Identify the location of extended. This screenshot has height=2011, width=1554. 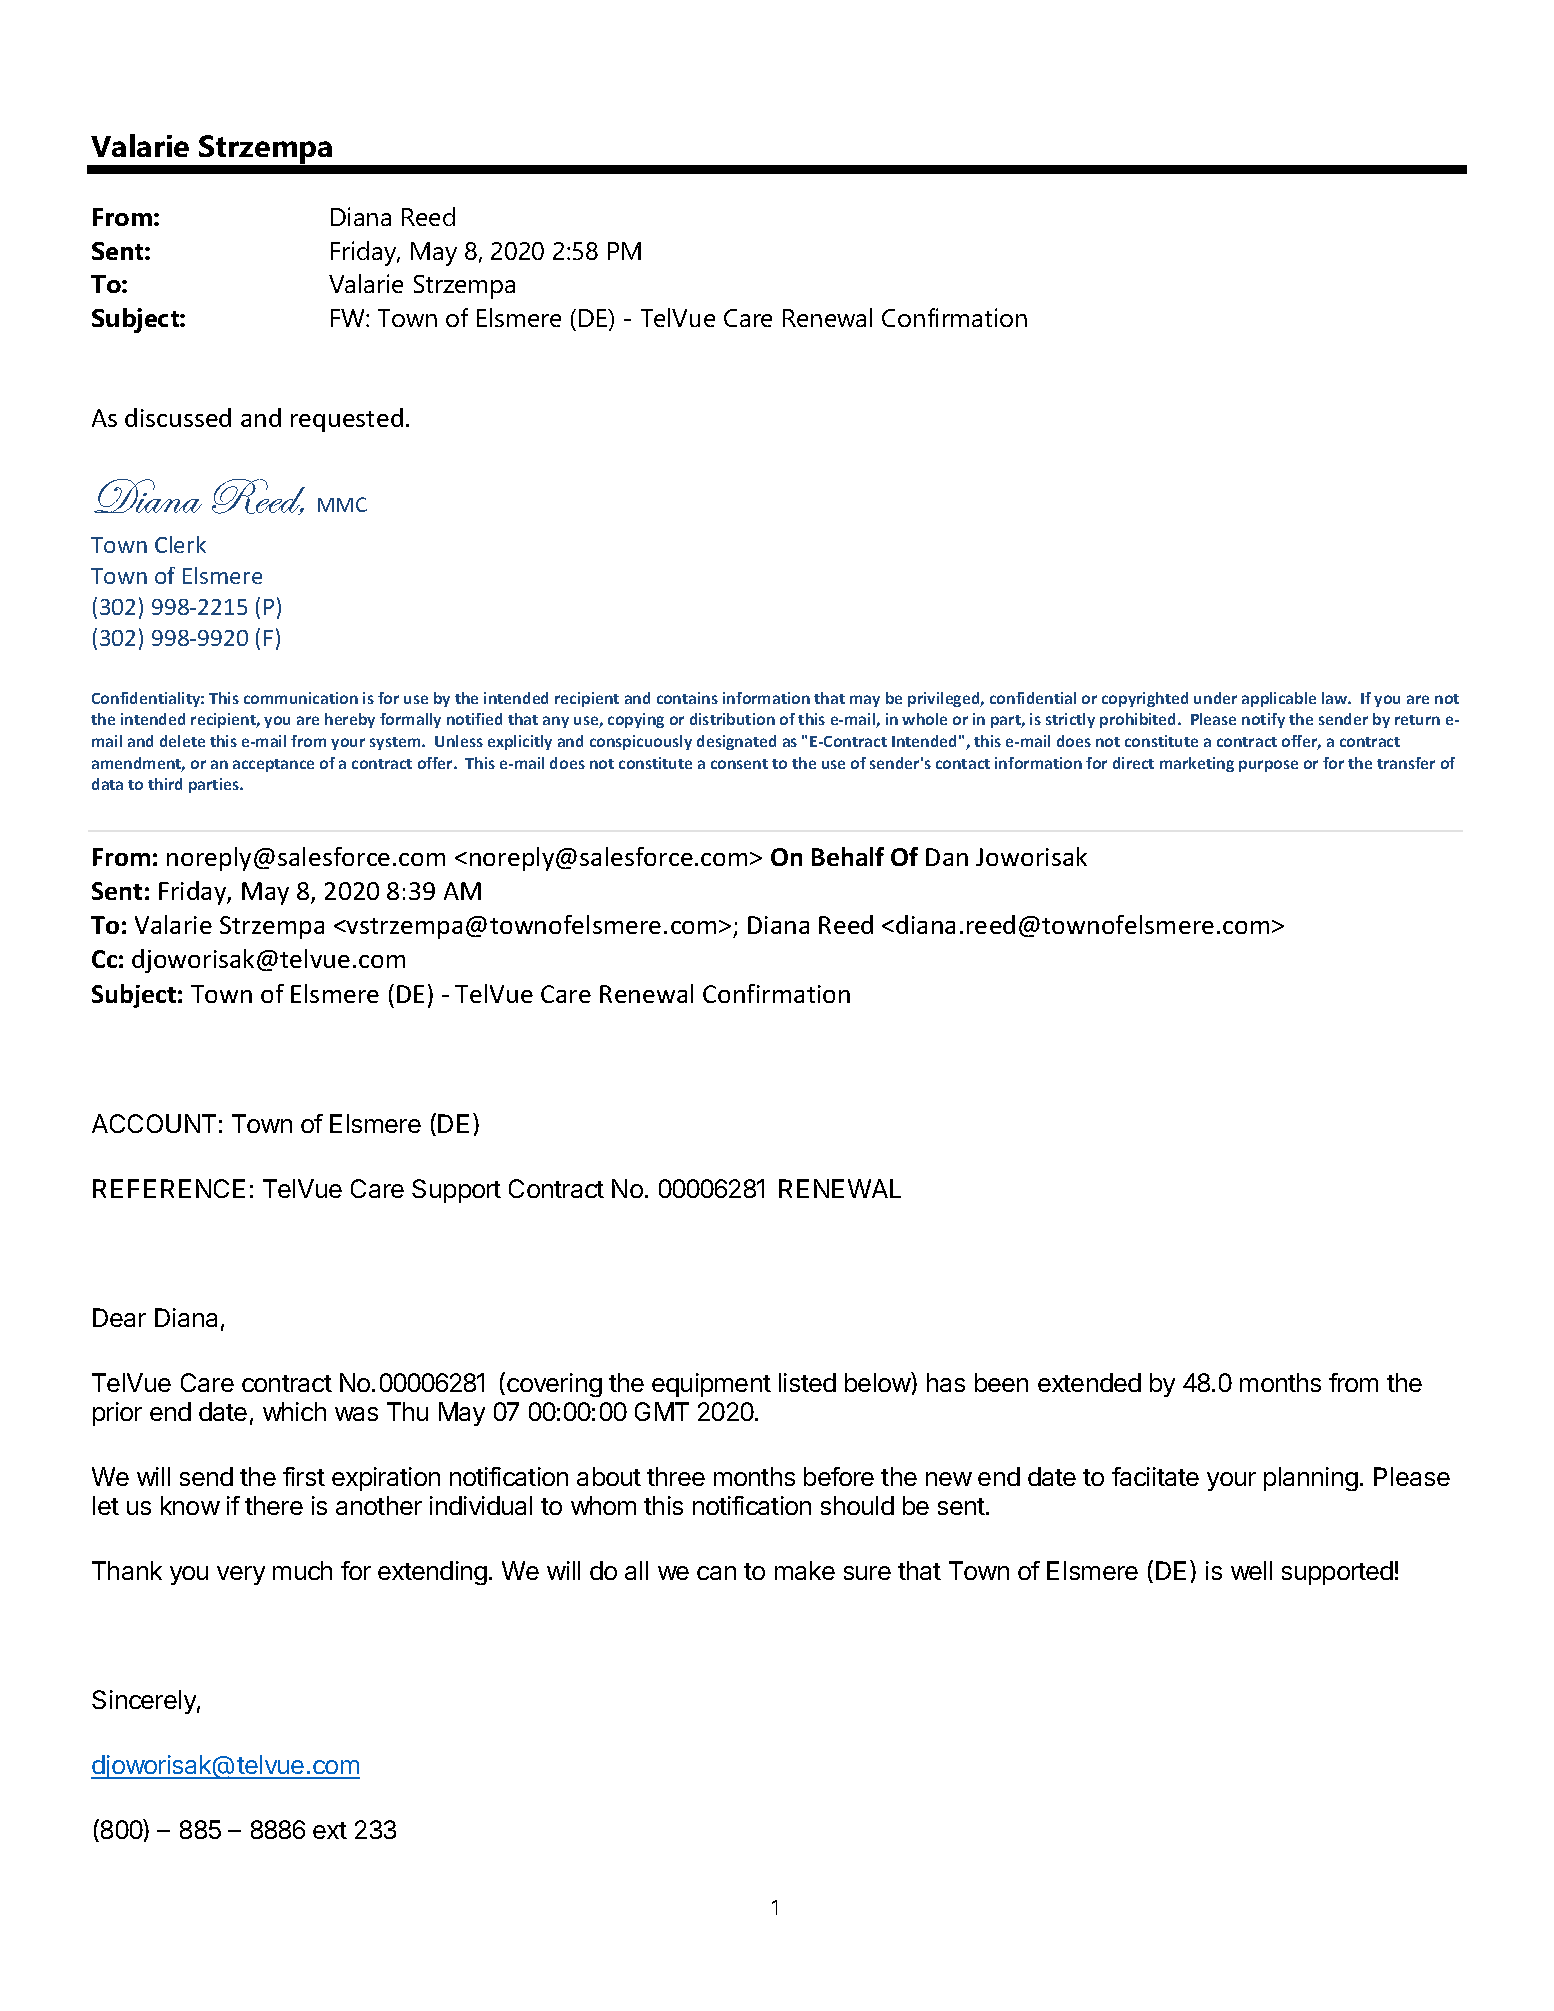
(1089, 1382).
